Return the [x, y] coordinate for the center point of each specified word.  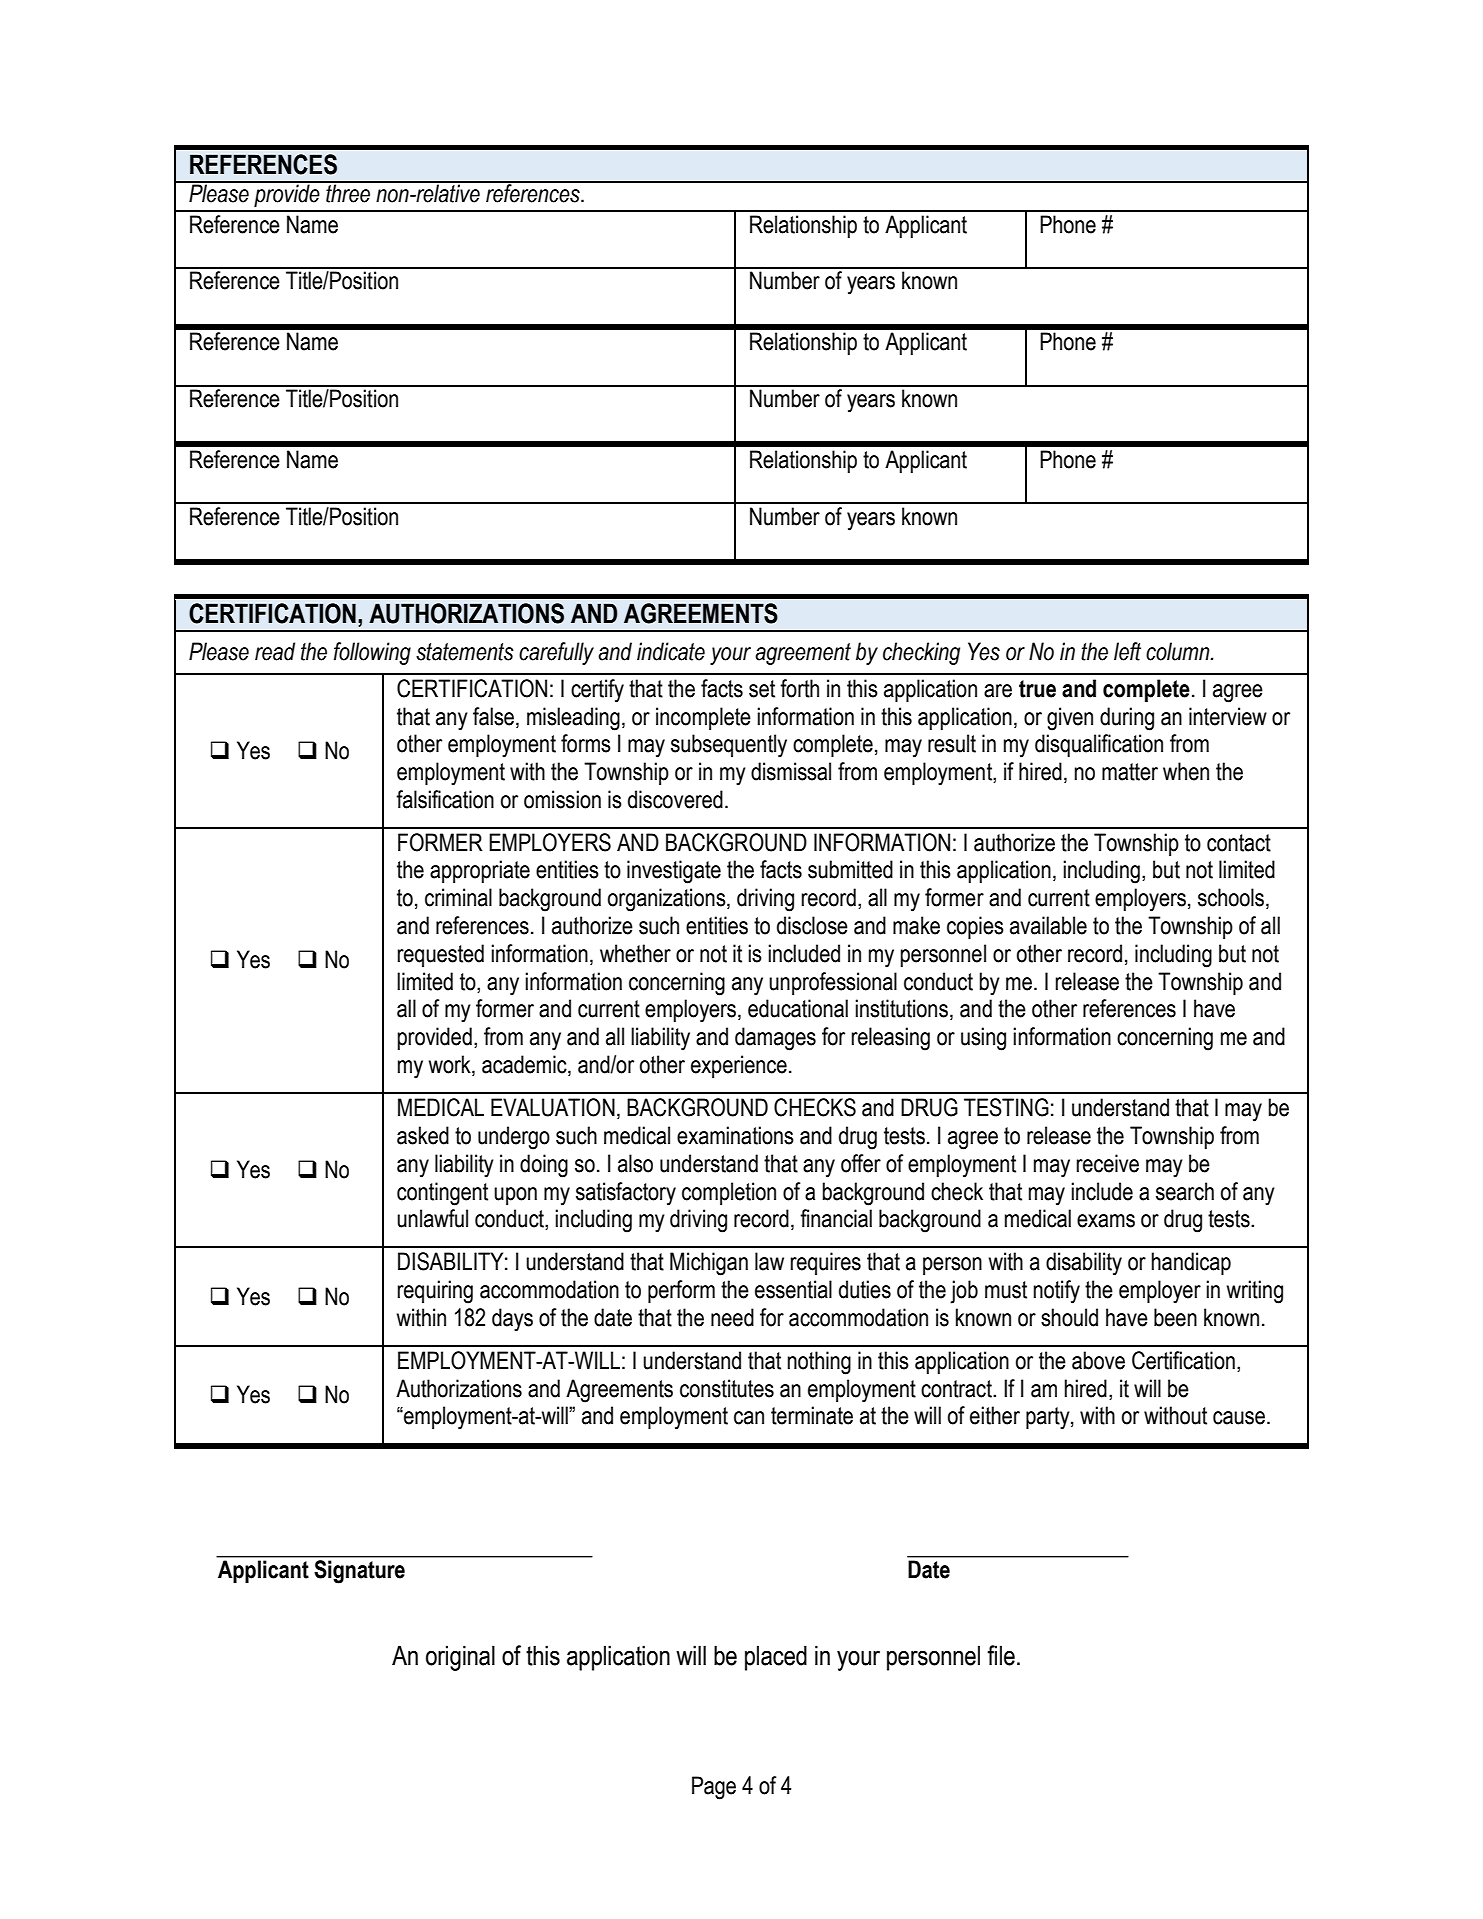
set [762, 689]
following [372, 653]
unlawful [432, 1218]
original [460, 1658]
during [1127, 719]
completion [729, 1193]
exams [1106, 1221]
